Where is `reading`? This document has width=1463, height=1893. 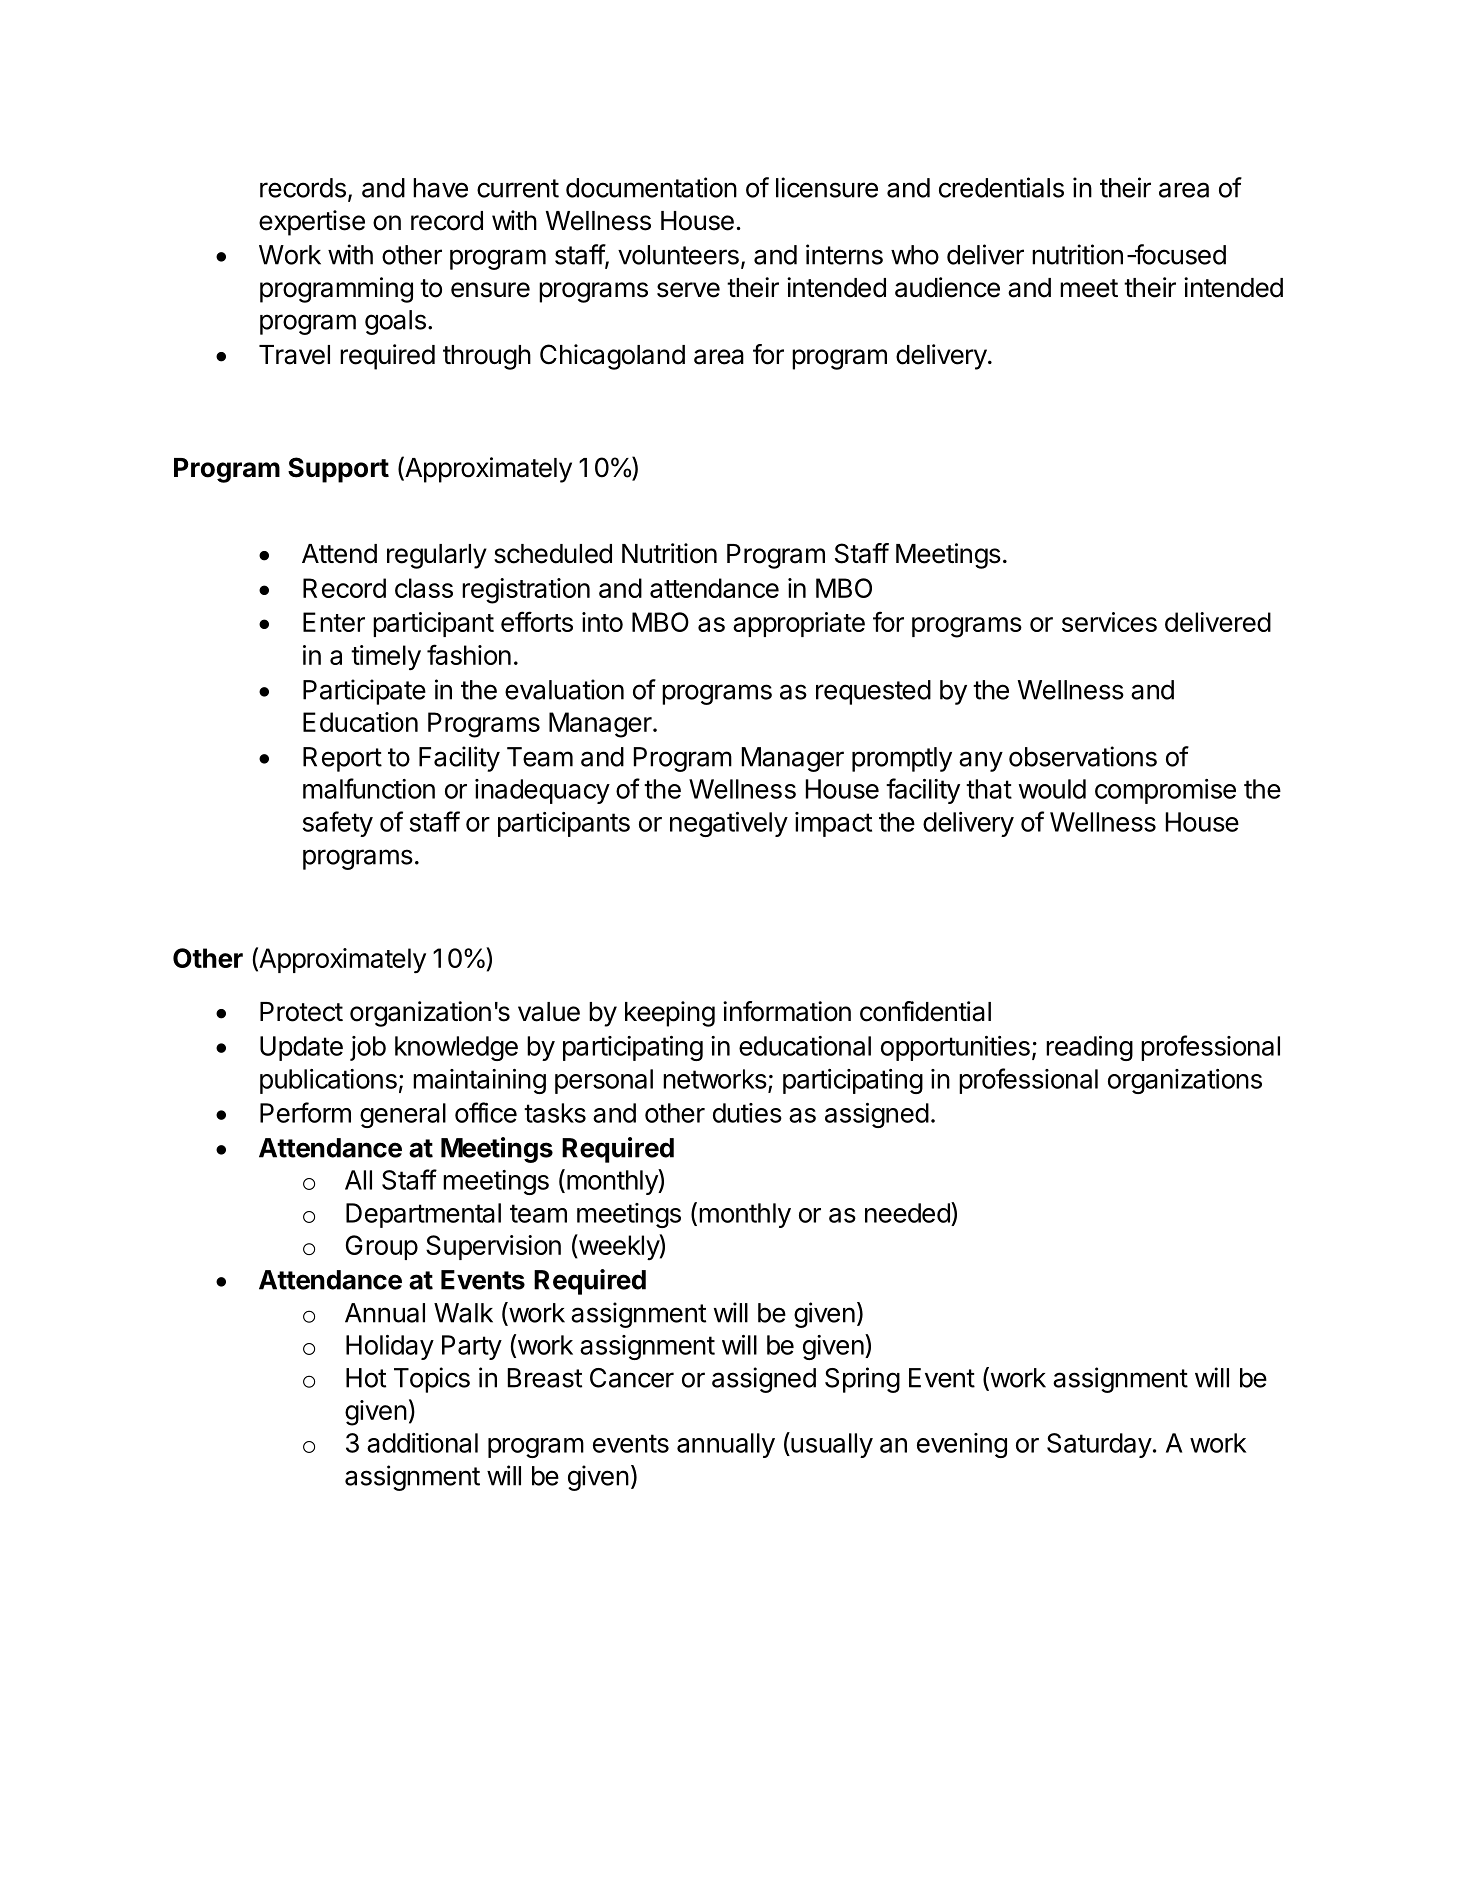 reading is located at coordinates (1089, 1048).
